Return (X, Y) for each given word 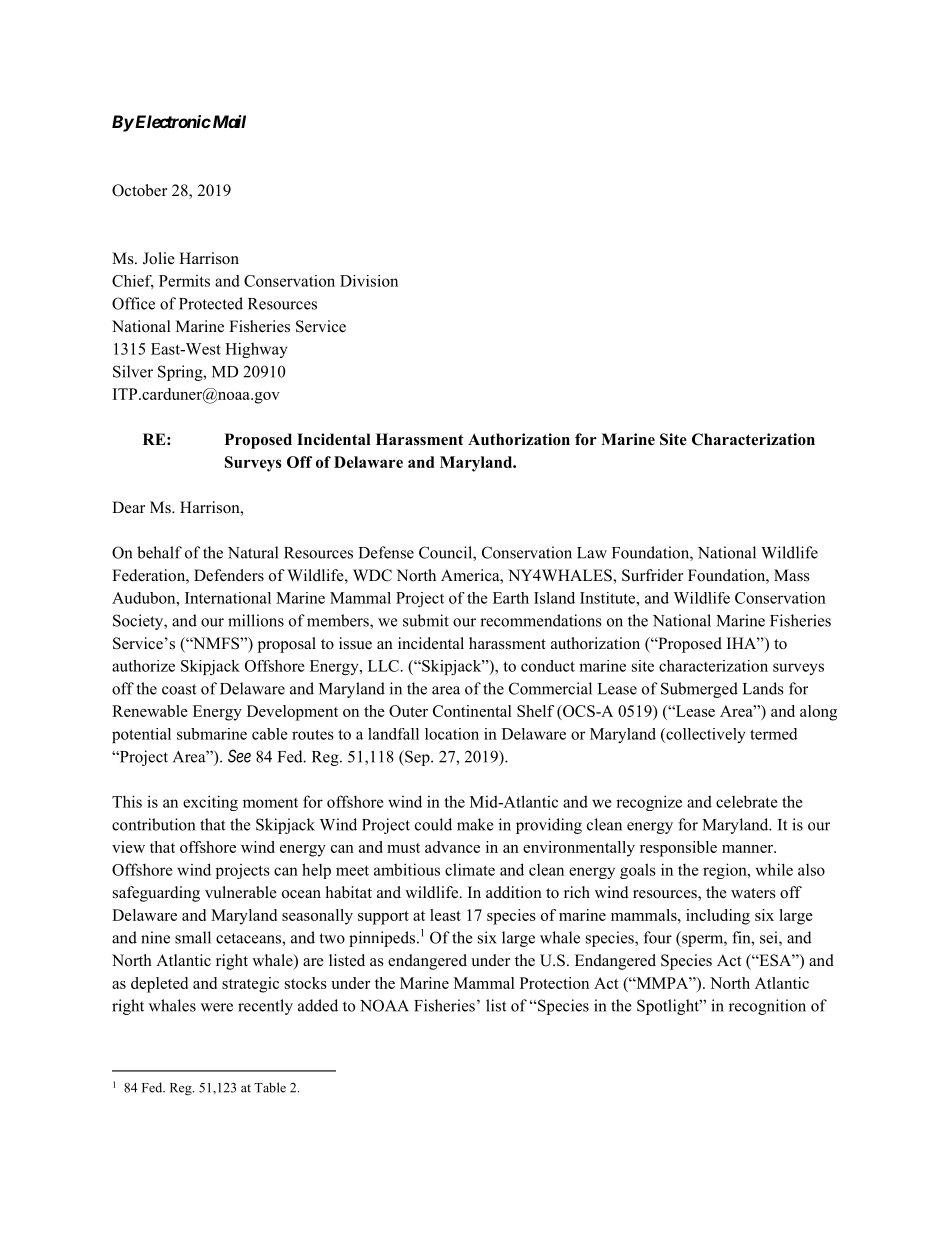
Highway (256, 350)
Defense (386, 552)
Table (270, 1087)
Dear (128, 507)
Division (369, 281)
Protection (554, 983)
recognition (767, 1007)
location (452, 734)
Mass (792, 575)
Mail (228, 121)
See (239, 756)
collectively (705, 735)
